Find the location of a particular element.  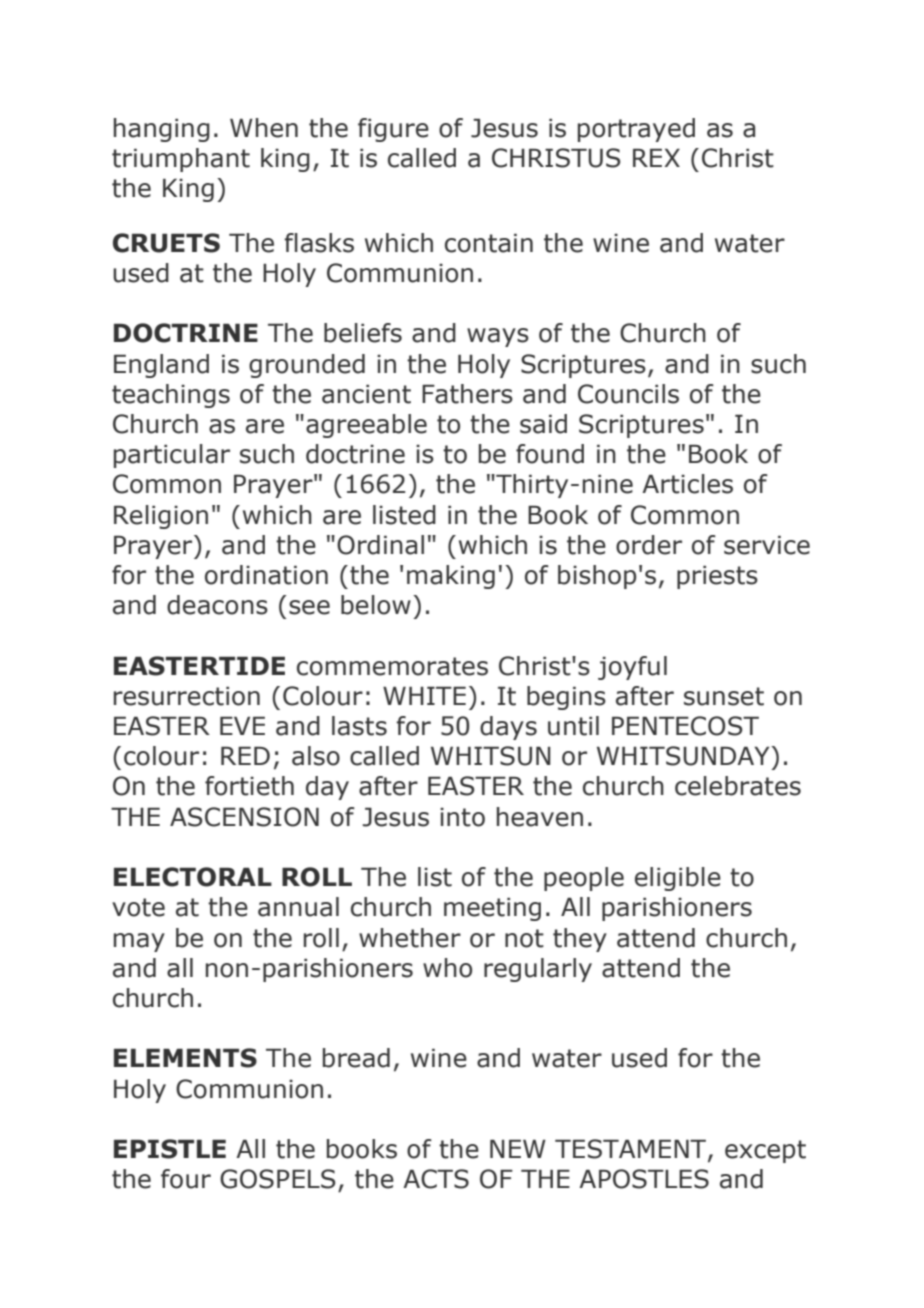

triumphant is located at coordinates (181, 160).
